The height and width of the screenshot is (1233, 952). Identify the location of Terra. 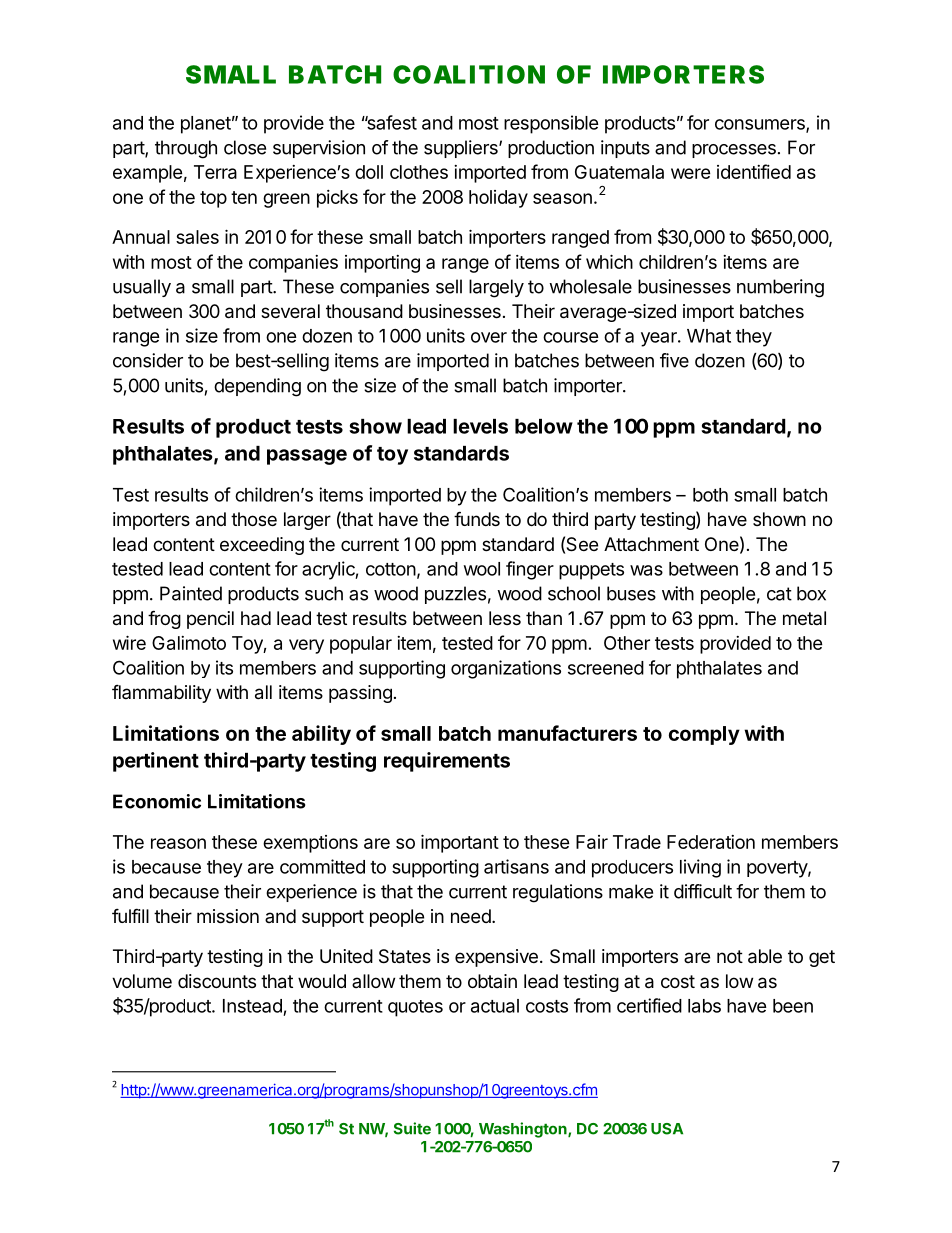
(215, 172).
